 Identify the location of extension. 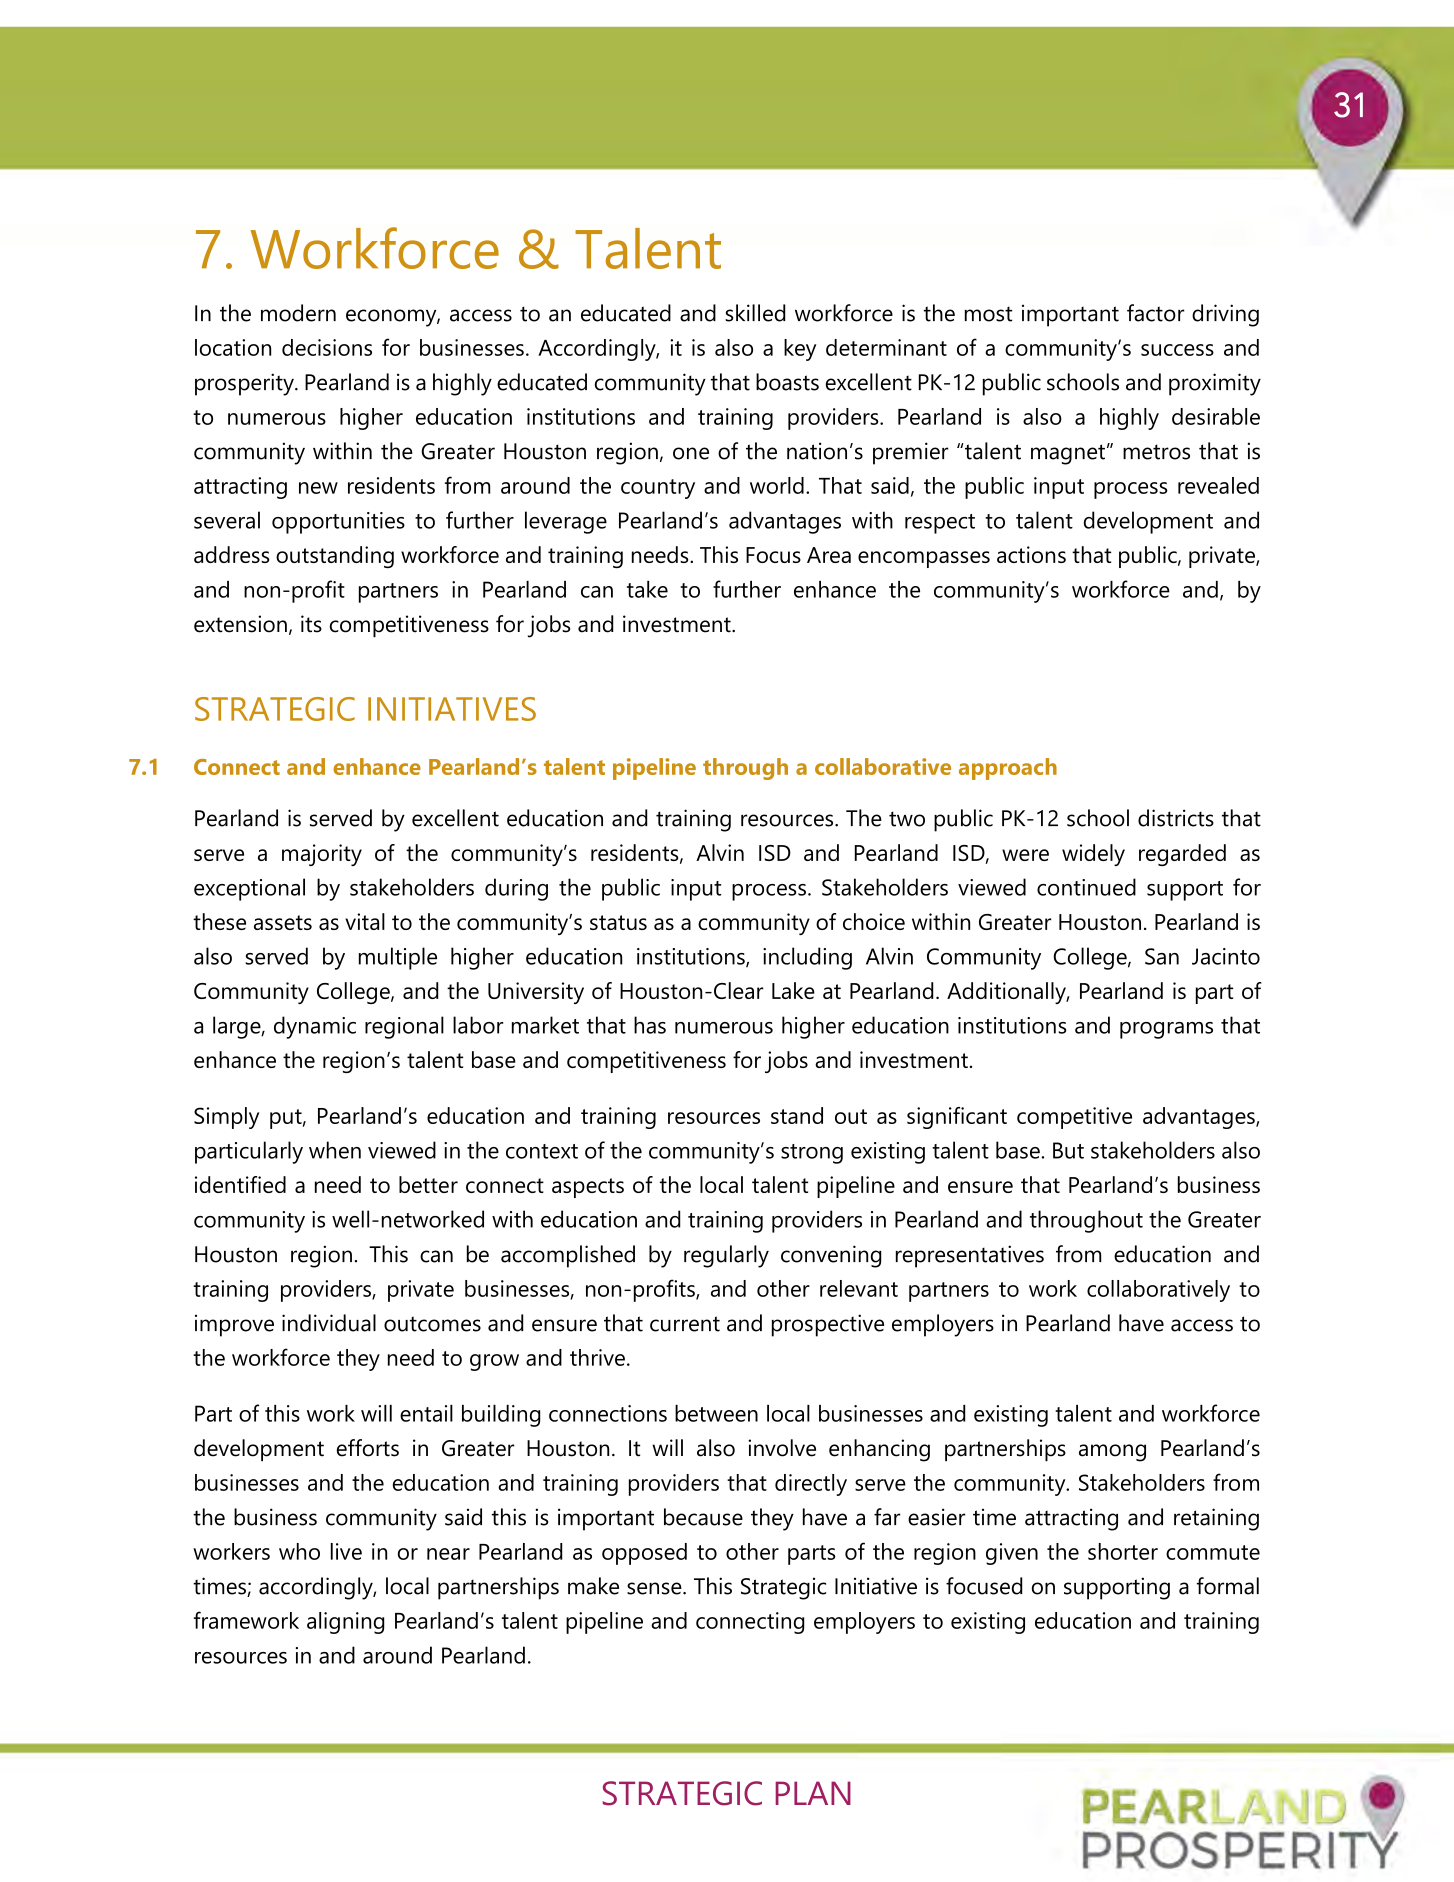
(240, 624).
